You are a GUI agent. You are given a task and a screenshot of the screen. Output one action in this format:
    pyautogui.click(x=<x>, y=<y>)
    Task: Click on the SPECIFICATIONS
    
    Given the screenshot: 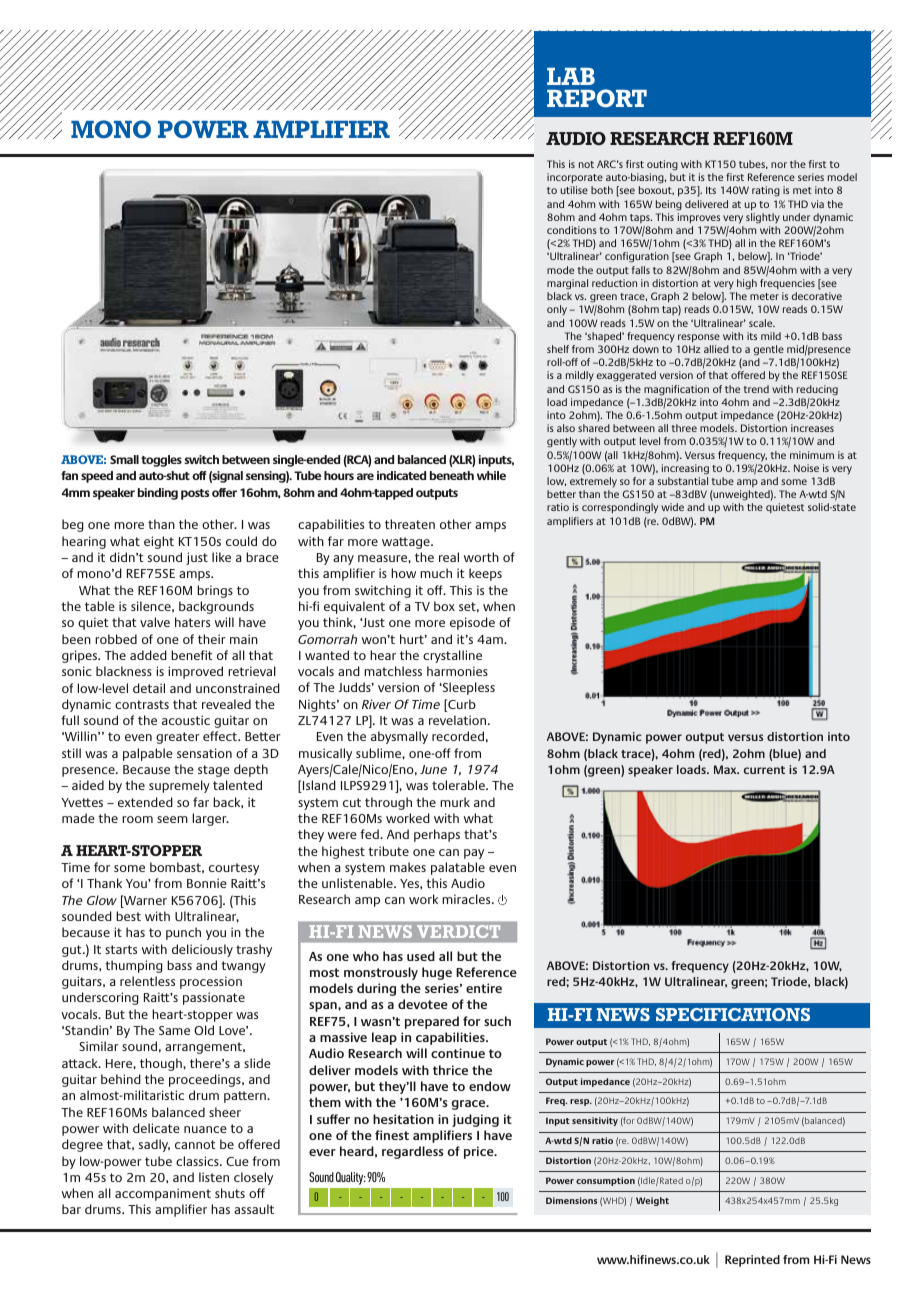 What is the action you would take?
    pyautogui.click(x=733, y=1014)
